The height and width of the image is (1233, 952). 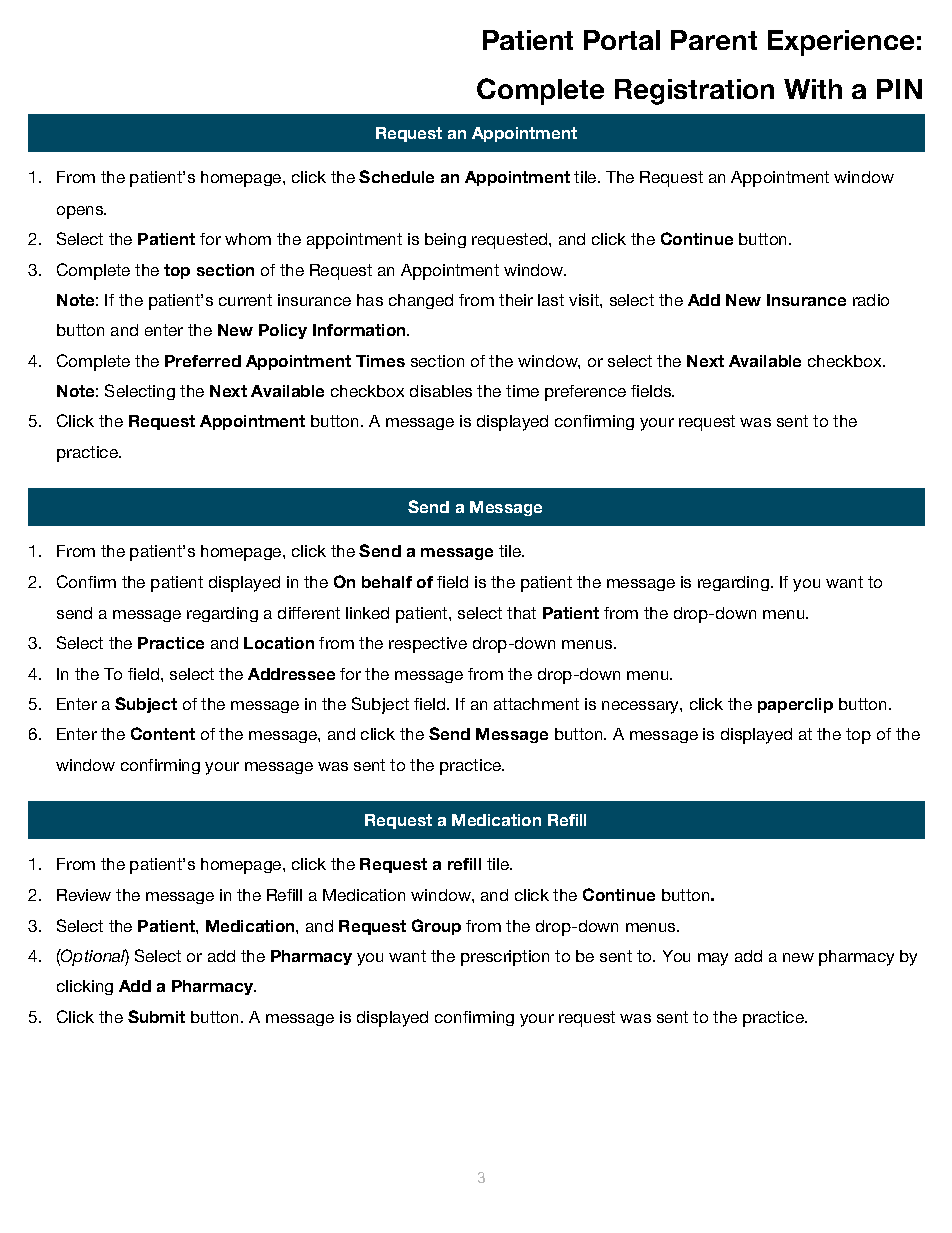 What do you see at coordinates (309, 613) in the image?
I see `different` at bounding box center [309, 613].
